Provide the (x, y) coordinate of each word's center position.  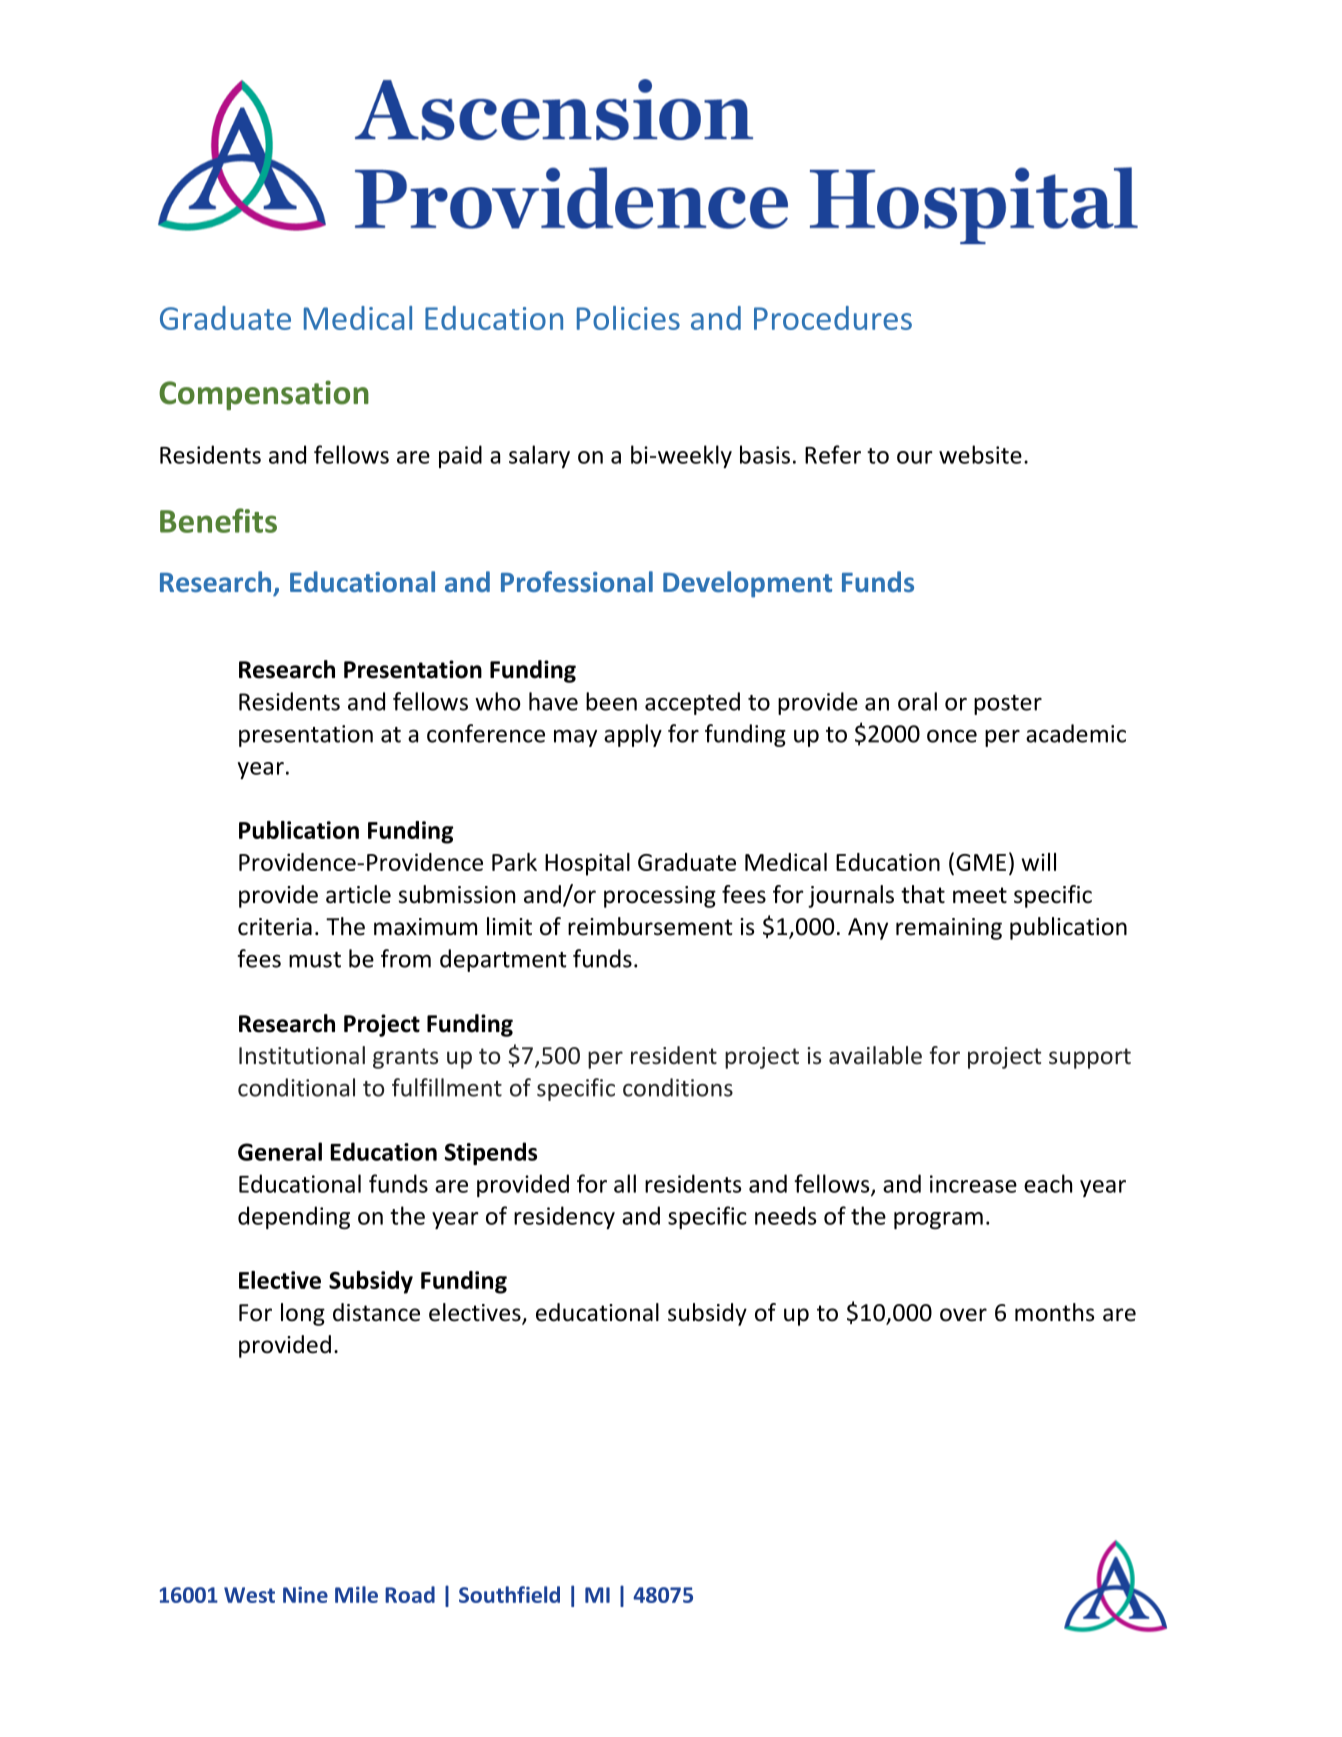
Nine (305, 1594)
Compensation (264, 395)
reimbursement (650, 926)
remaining (949, 929)
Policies (628, 318)
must (315, 960)
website (980, 454)
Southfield (509, 1594)
